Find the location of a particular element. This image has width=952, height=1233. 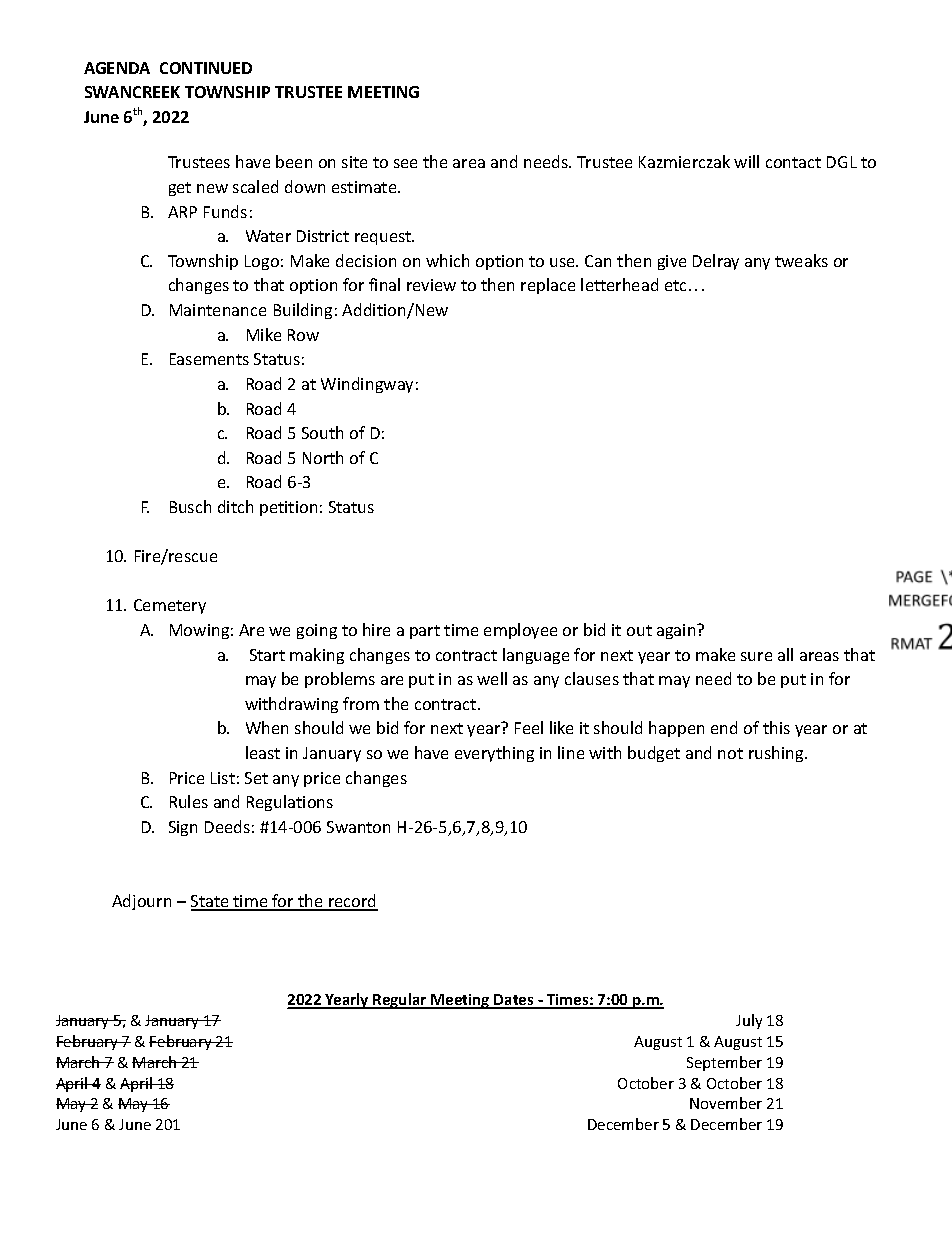

will is located at coordinates (746, 161).
